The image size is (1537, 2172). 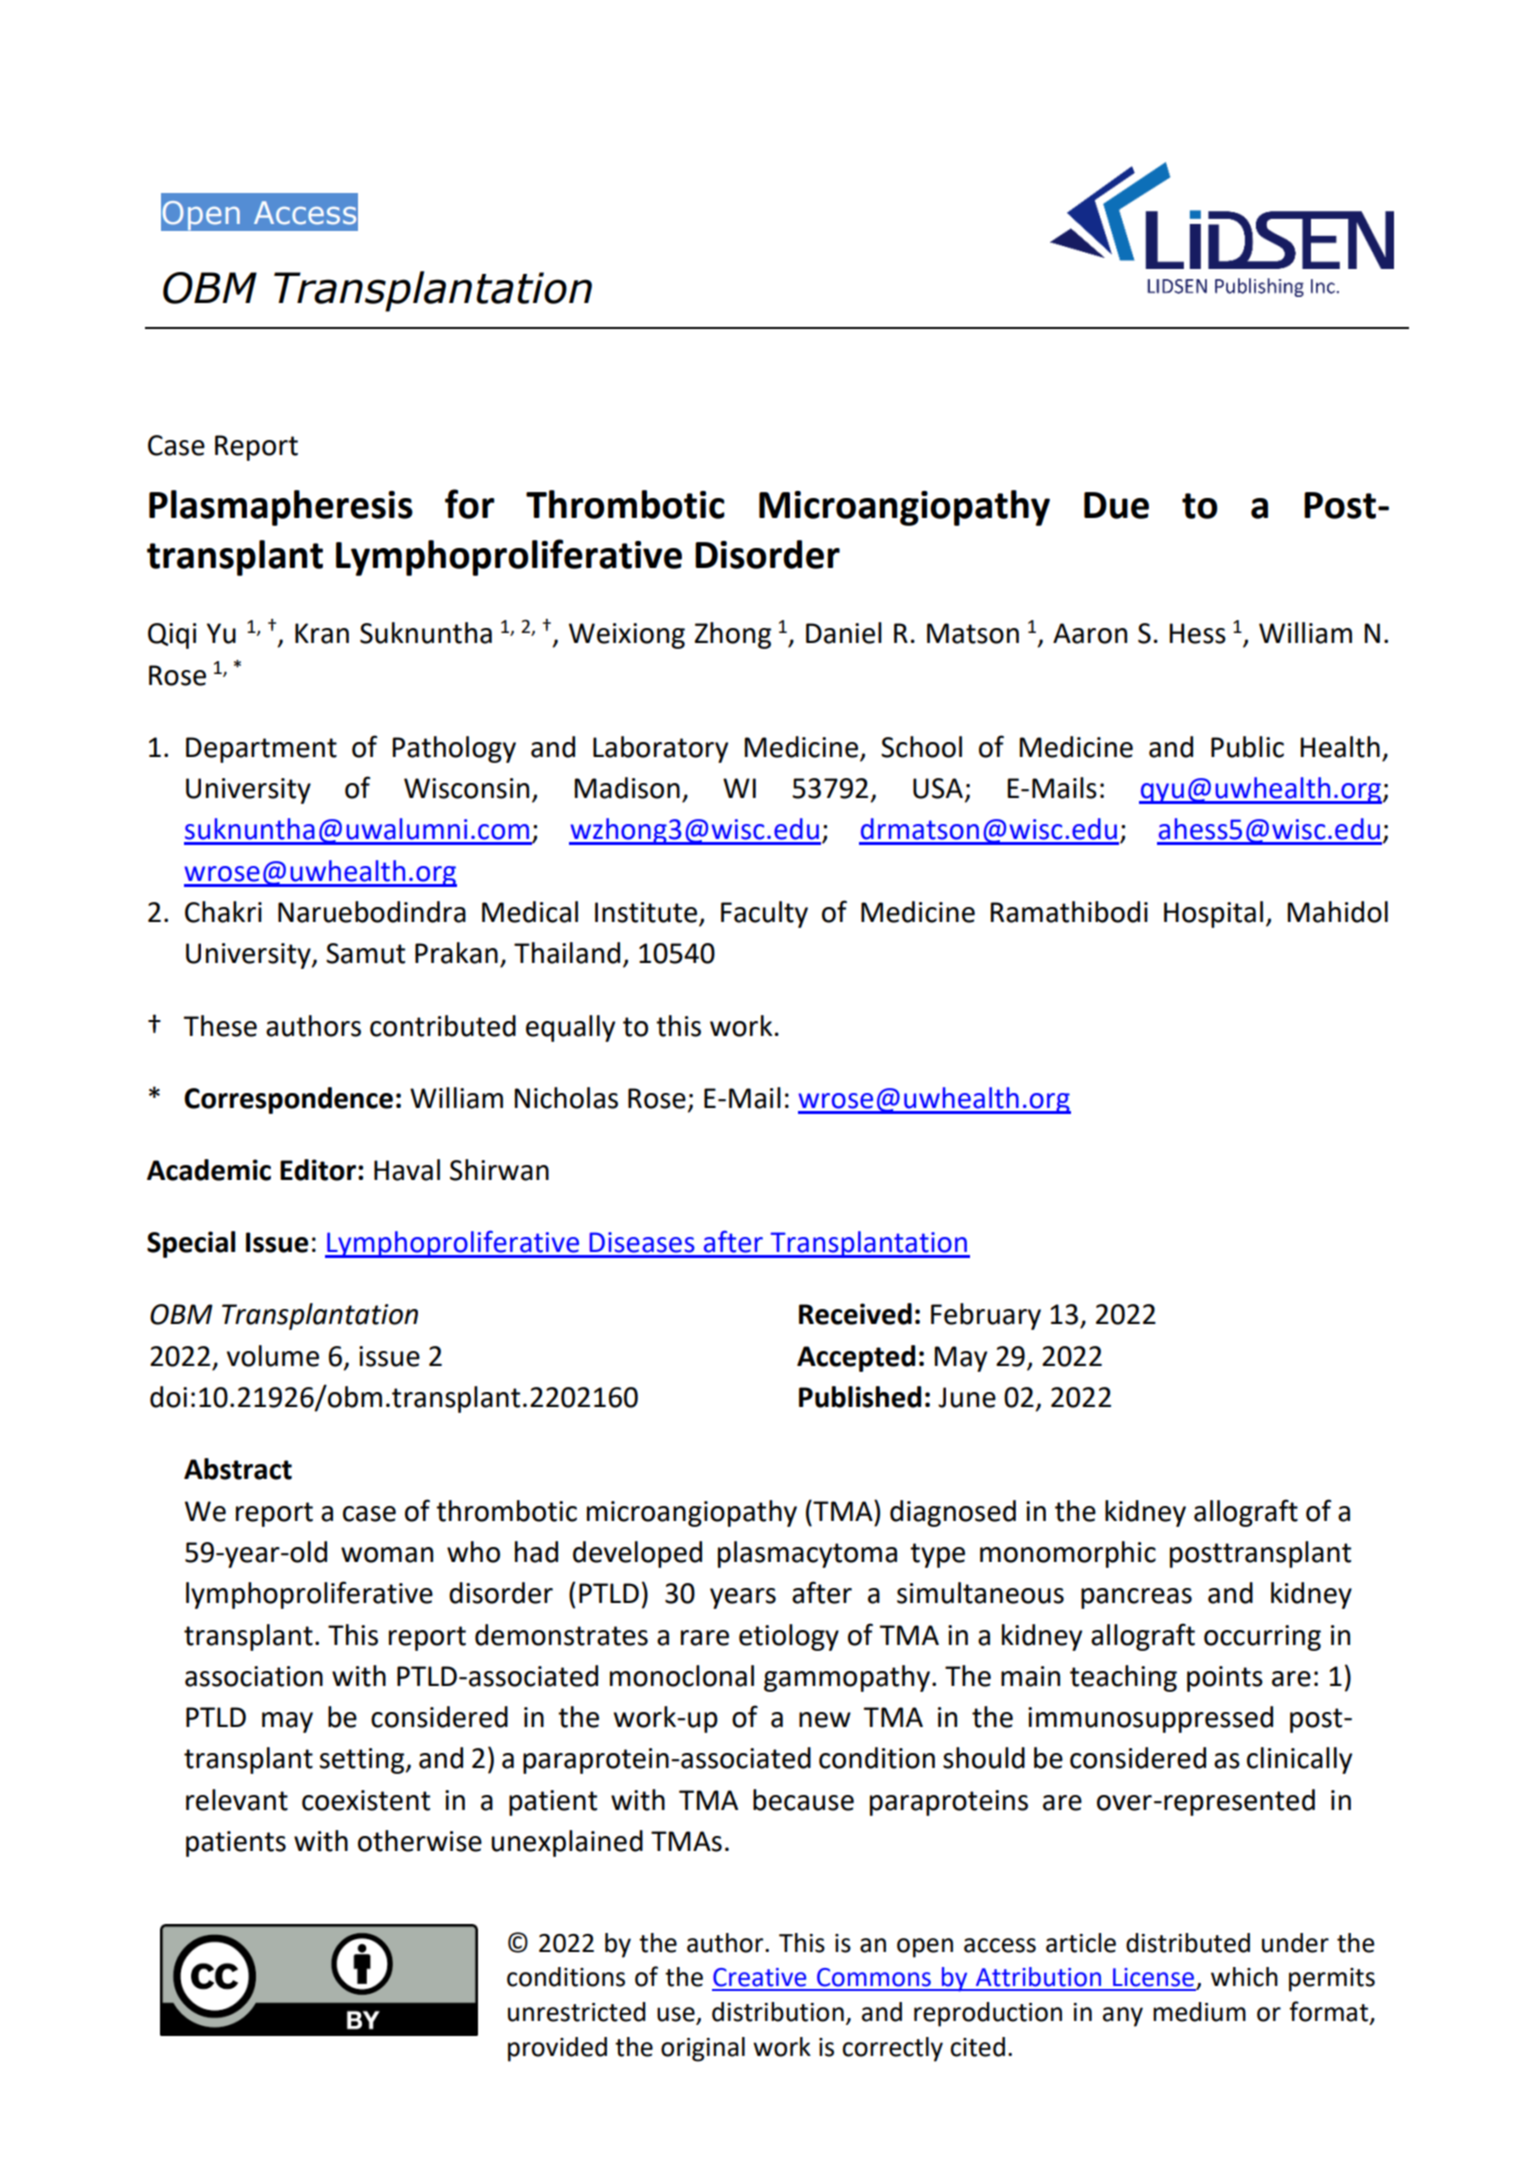 What do you see at coordinates (322, 633) in the page?
I see `Kran` at bounding box center [322, 633].
